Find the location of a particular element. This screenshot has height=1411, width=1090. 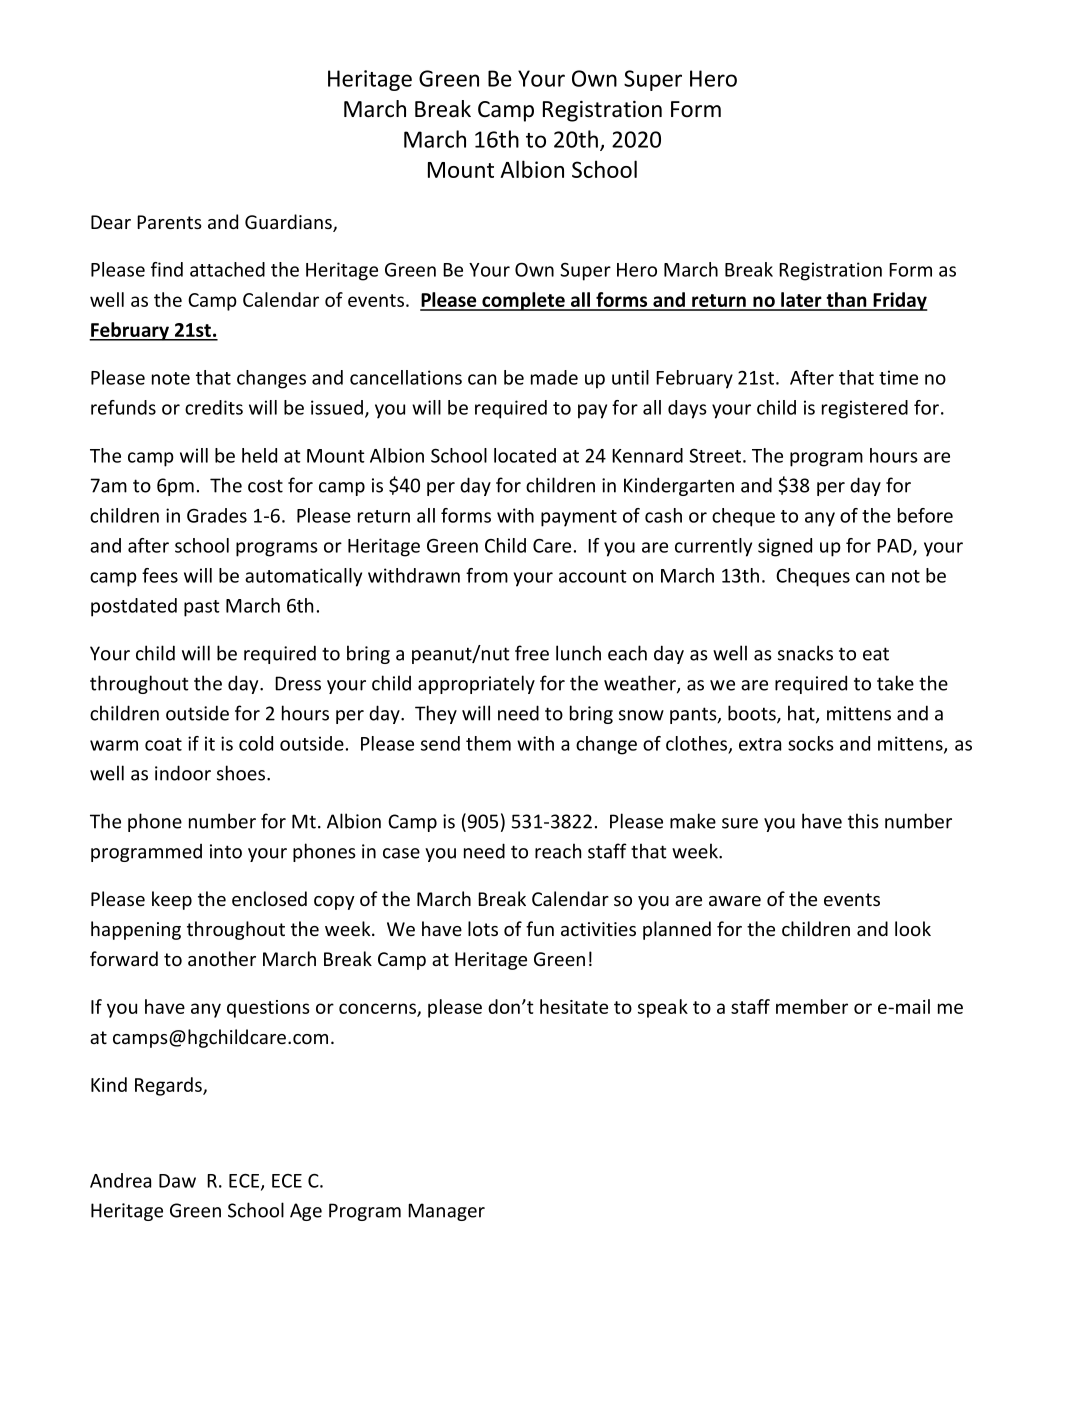

complete is located at coordinates (523, 301).
